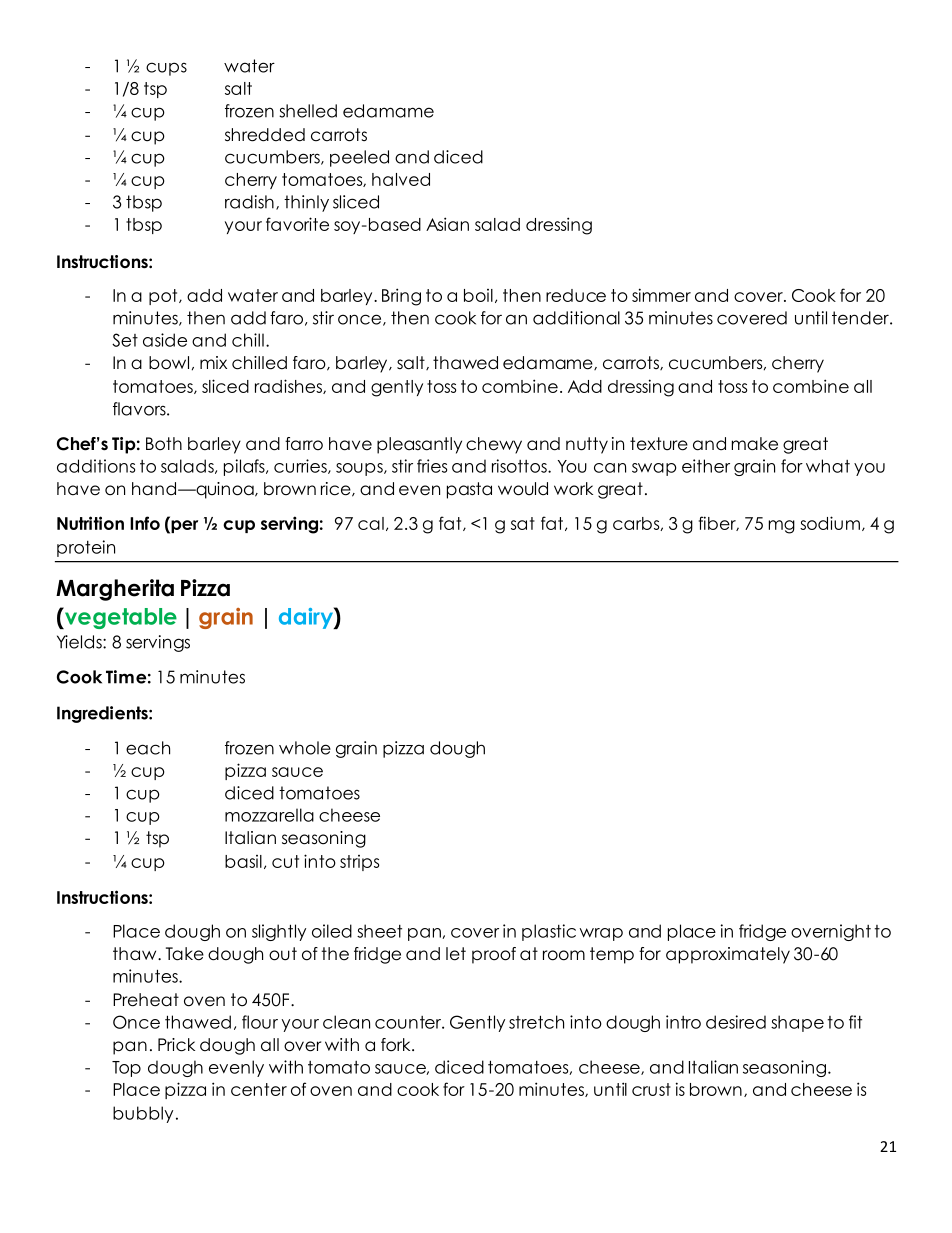  What do you see at coordinates (166, 69) in the page?
I see `cups` at bounding box center [166, 69].
